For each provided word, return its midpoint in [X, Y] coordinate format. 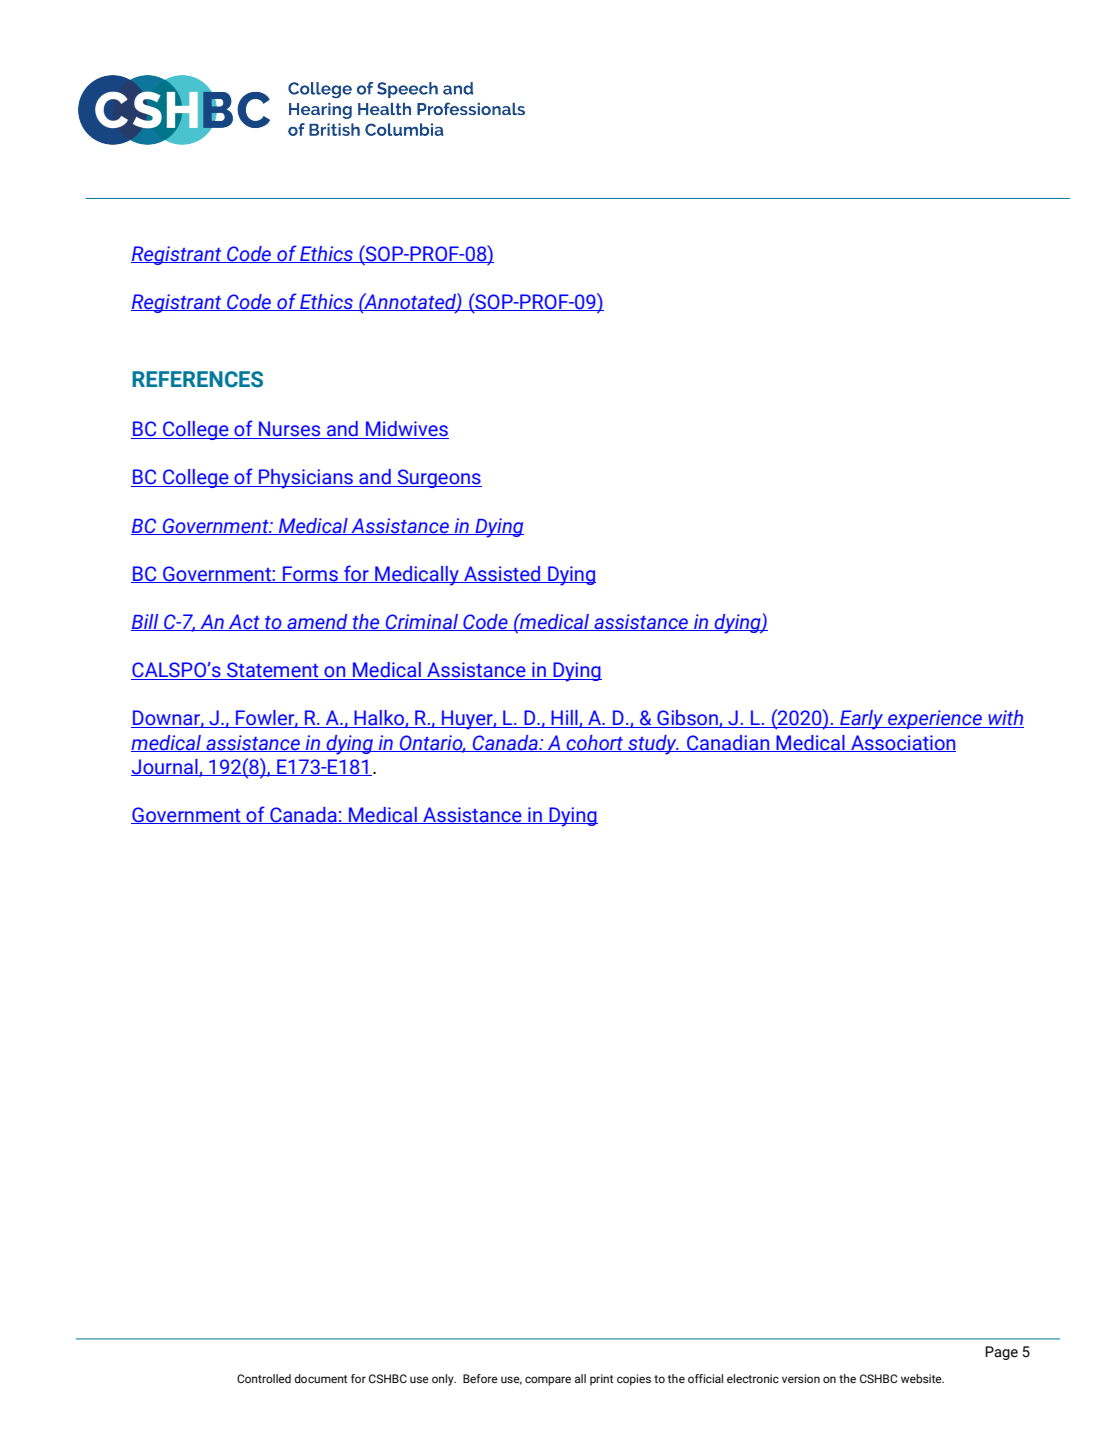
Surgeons [438, 478]
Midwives [406, 430]
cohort [595, 743]
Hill [564, 719]
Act [244, 622]
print [601, 1380]
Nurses [290, 430]
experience [935, 719]
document [320, 1378]
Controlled [264, 1378]
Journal [165, 767]
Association [902, 743]
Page [1001, 1353]
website [922, 1378]
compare [548, 1381]
